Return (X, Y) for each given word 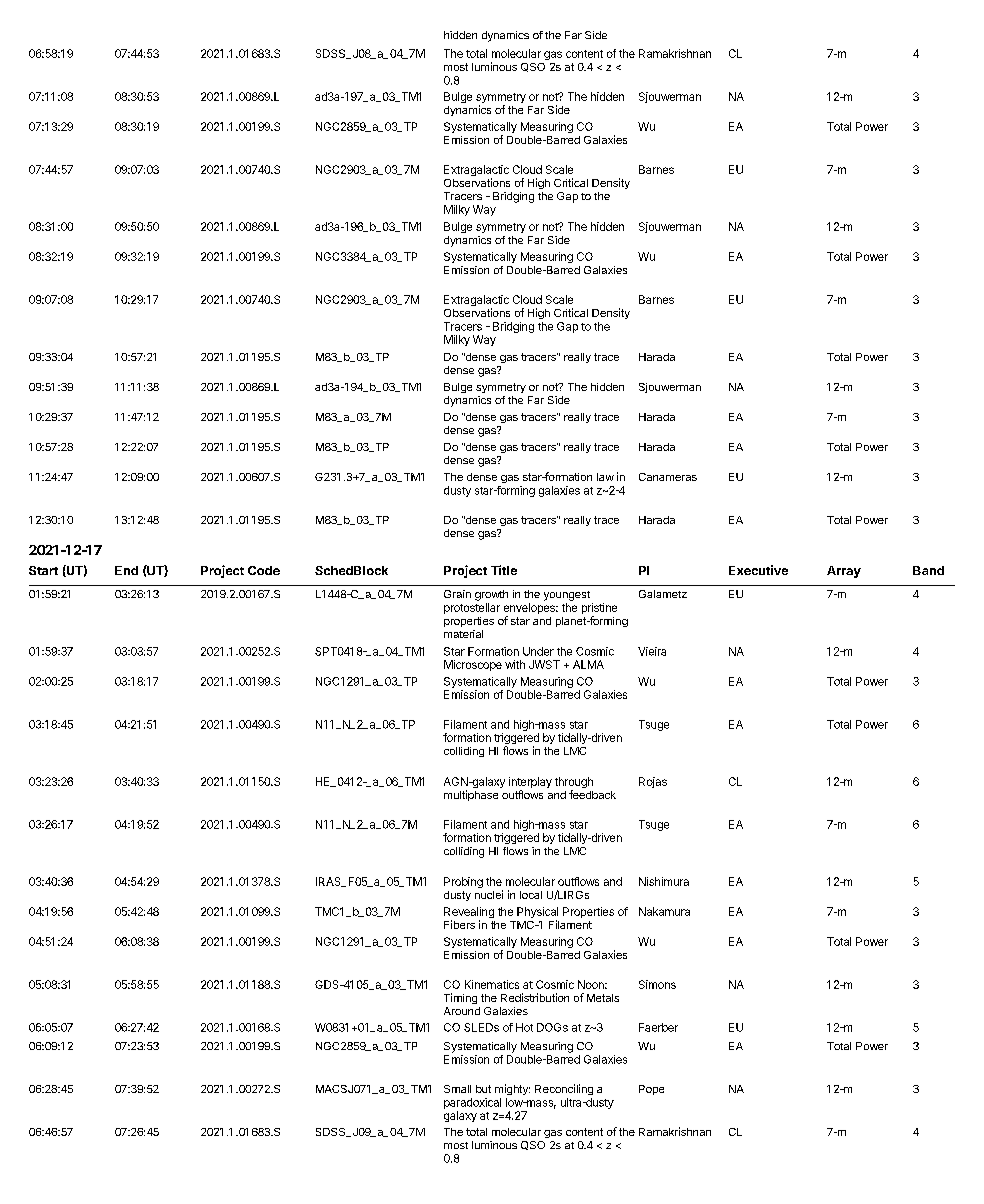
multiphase (471, 795)
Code (264, 570)
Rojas (653, 782)
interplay (530, 784)
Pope (651, 1090)
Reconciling (564, 1089)
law (605, 477)
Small (457, 1089)
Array (844, 572)
